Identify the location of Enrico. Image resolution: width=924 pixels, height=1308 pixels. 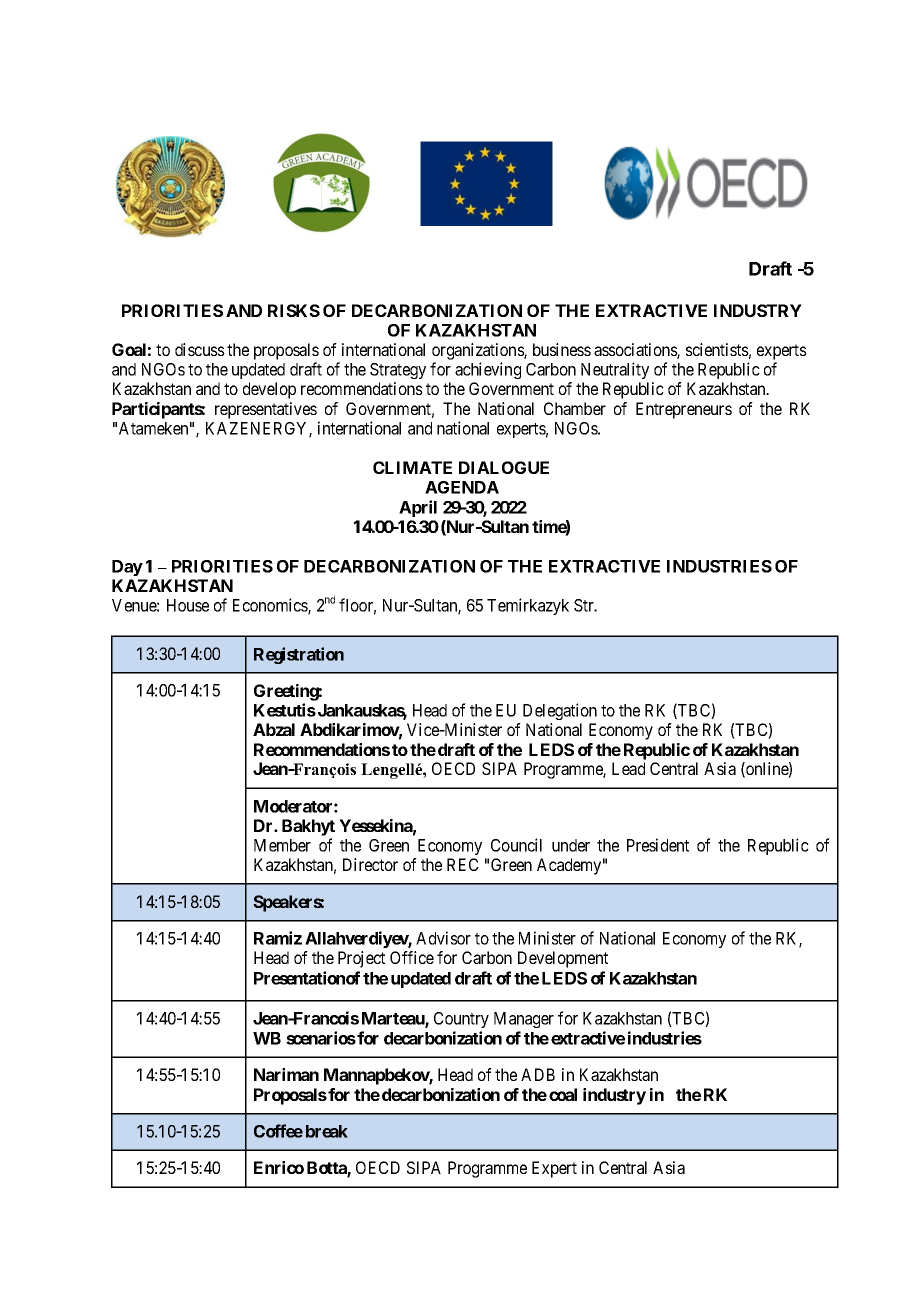
(279, 1167).
